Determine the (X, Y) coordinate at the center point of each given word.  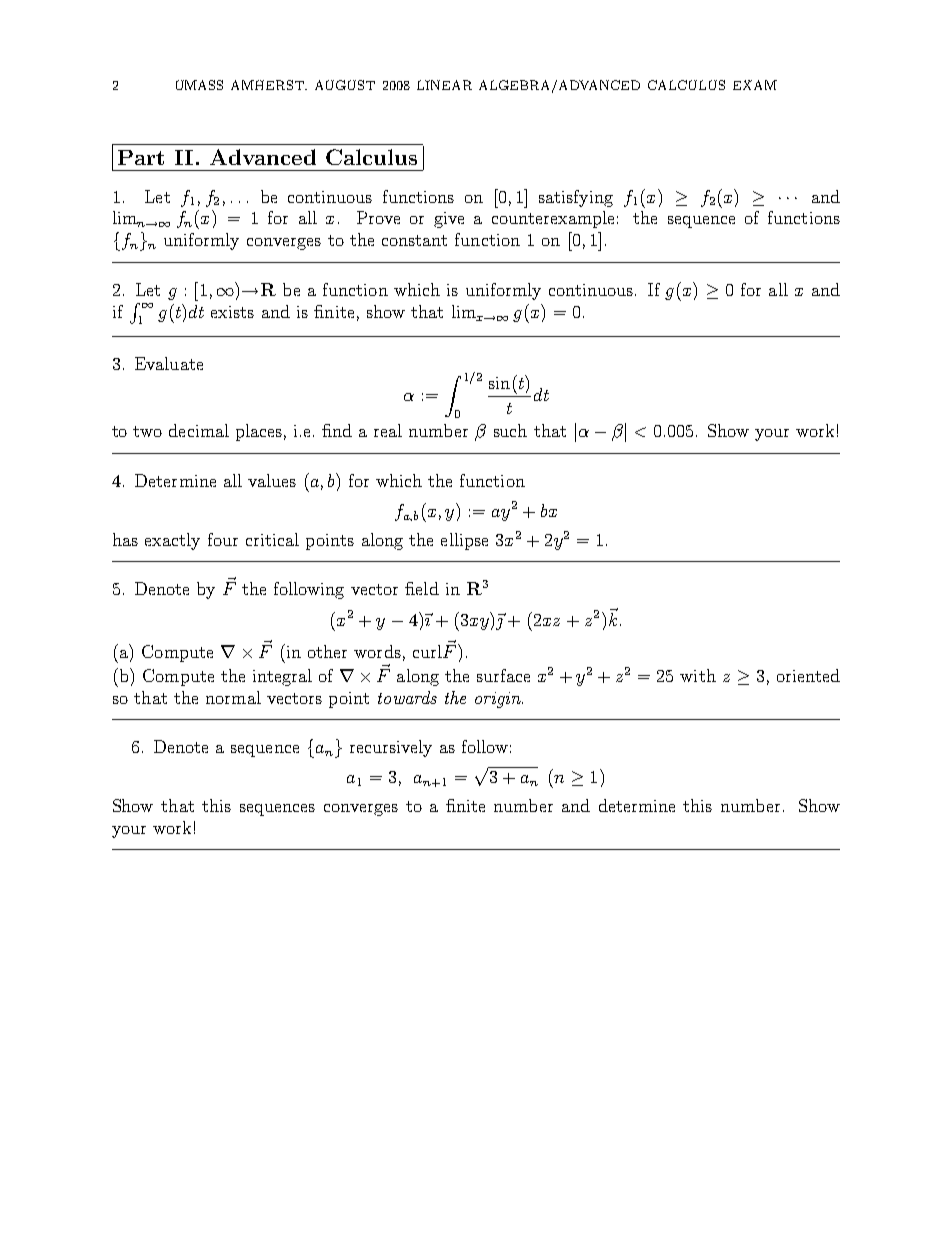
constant (414, 240)
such (510, 430)
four (223, 539)
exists (232, 312)
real (388, 430)
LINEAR (444, 85)
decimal (199, 430)
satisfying (576, 198)
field (422, 588)
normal (233, 697)
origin (499, 700)
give (449, 220)
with (698, 675)
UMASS (199, 85)
